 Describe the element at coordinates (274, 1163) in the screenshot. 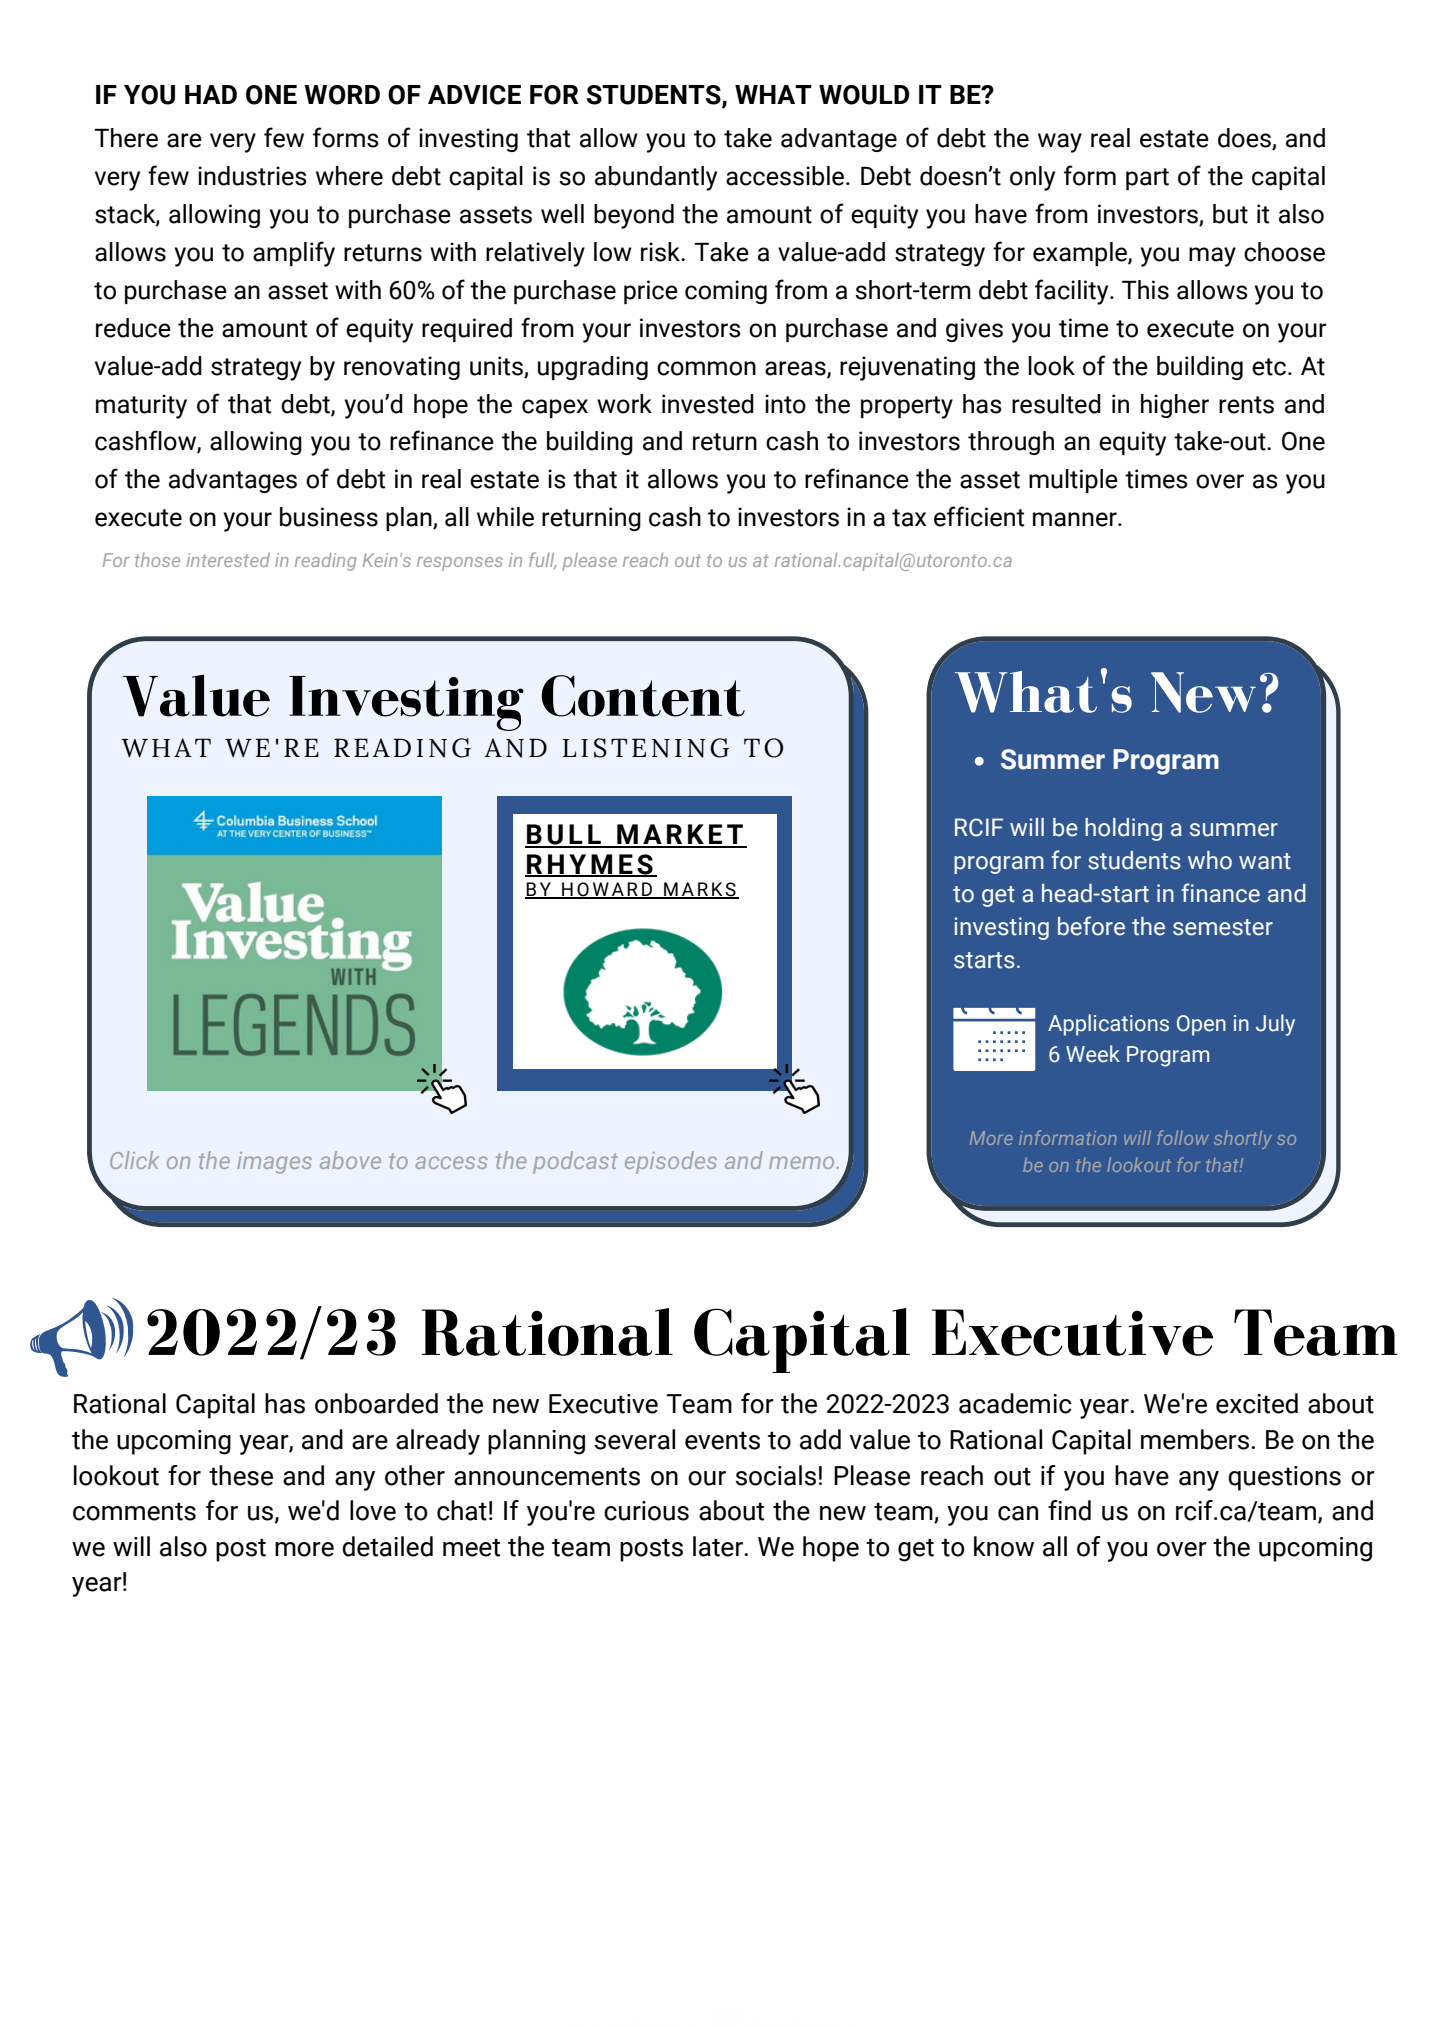

I see `images` at that location.
